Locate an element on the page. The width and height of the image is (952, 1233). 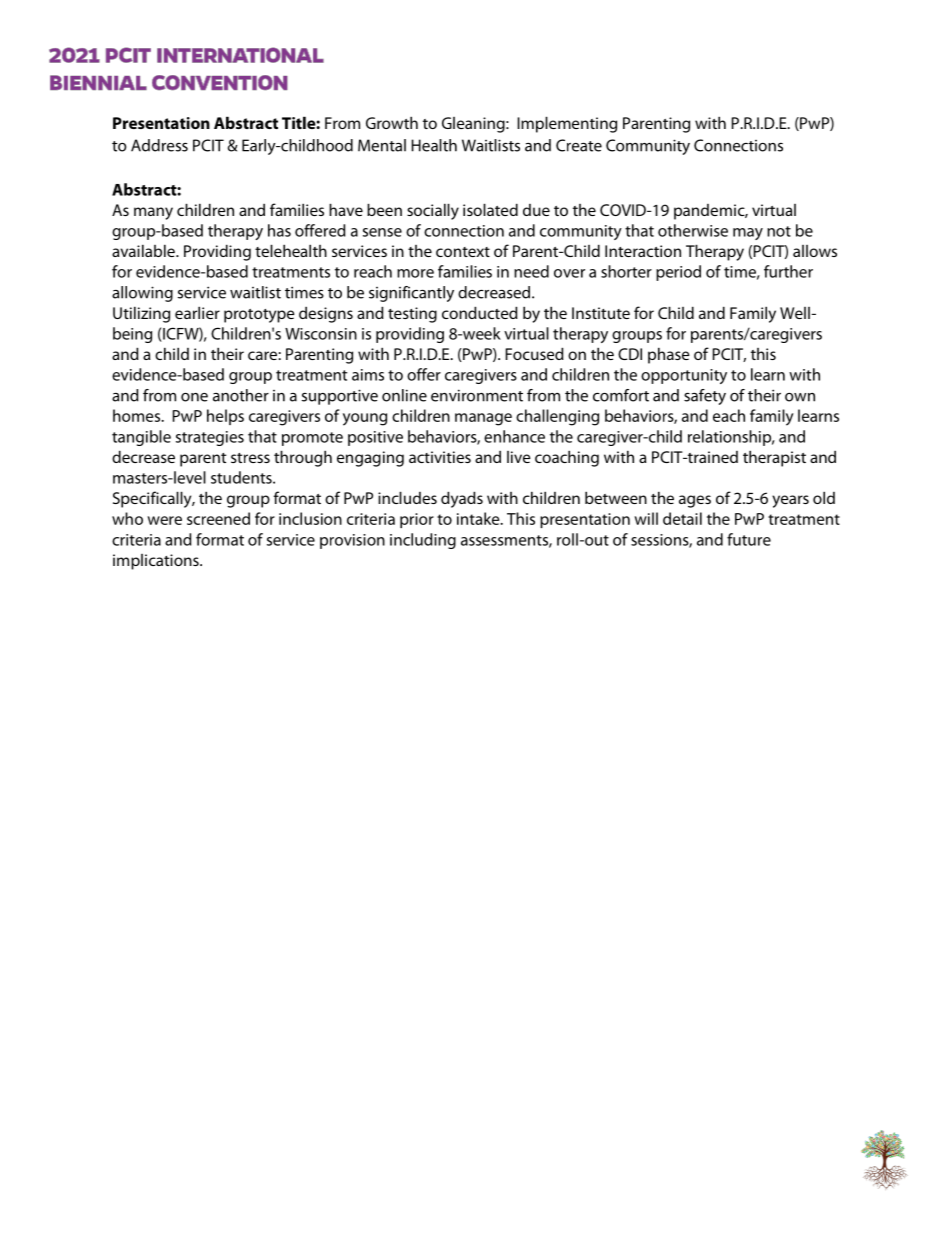
helps is located at coordinates (225, 417).
